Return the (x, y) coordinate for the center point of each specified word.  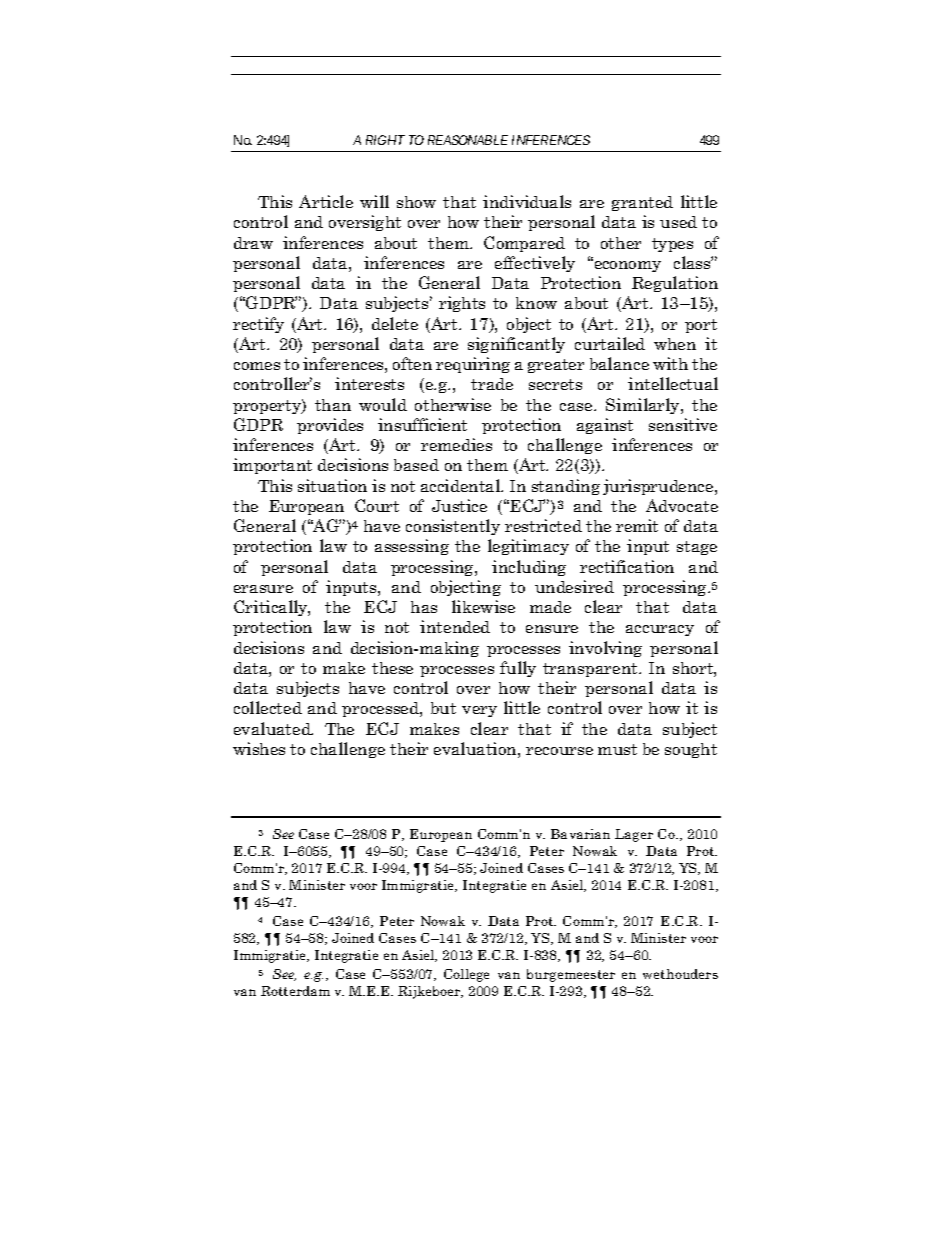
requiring (473, 365)
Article (326, 201)
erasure (263, 589)
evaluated (273, 728)
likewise (483, 606)
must (617, 749)
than (333, 405)
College (466, 975)
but (443, 708)
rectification (627, 566)
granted (642, 203)
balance (619, 363)
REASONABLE (468, 140)
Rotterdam (295, 991)
